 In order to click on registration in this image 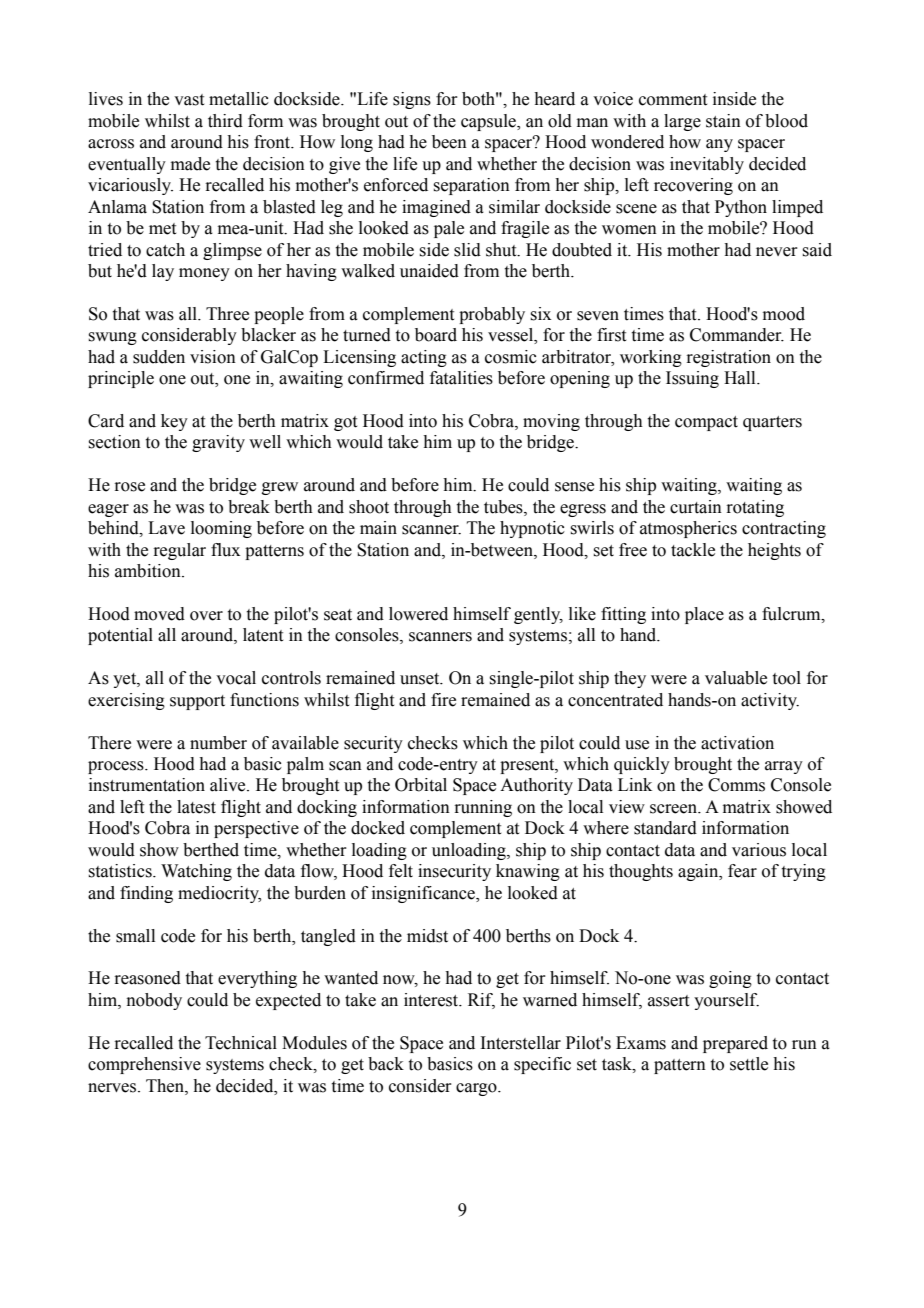, I will do `click(728, 358)`.
